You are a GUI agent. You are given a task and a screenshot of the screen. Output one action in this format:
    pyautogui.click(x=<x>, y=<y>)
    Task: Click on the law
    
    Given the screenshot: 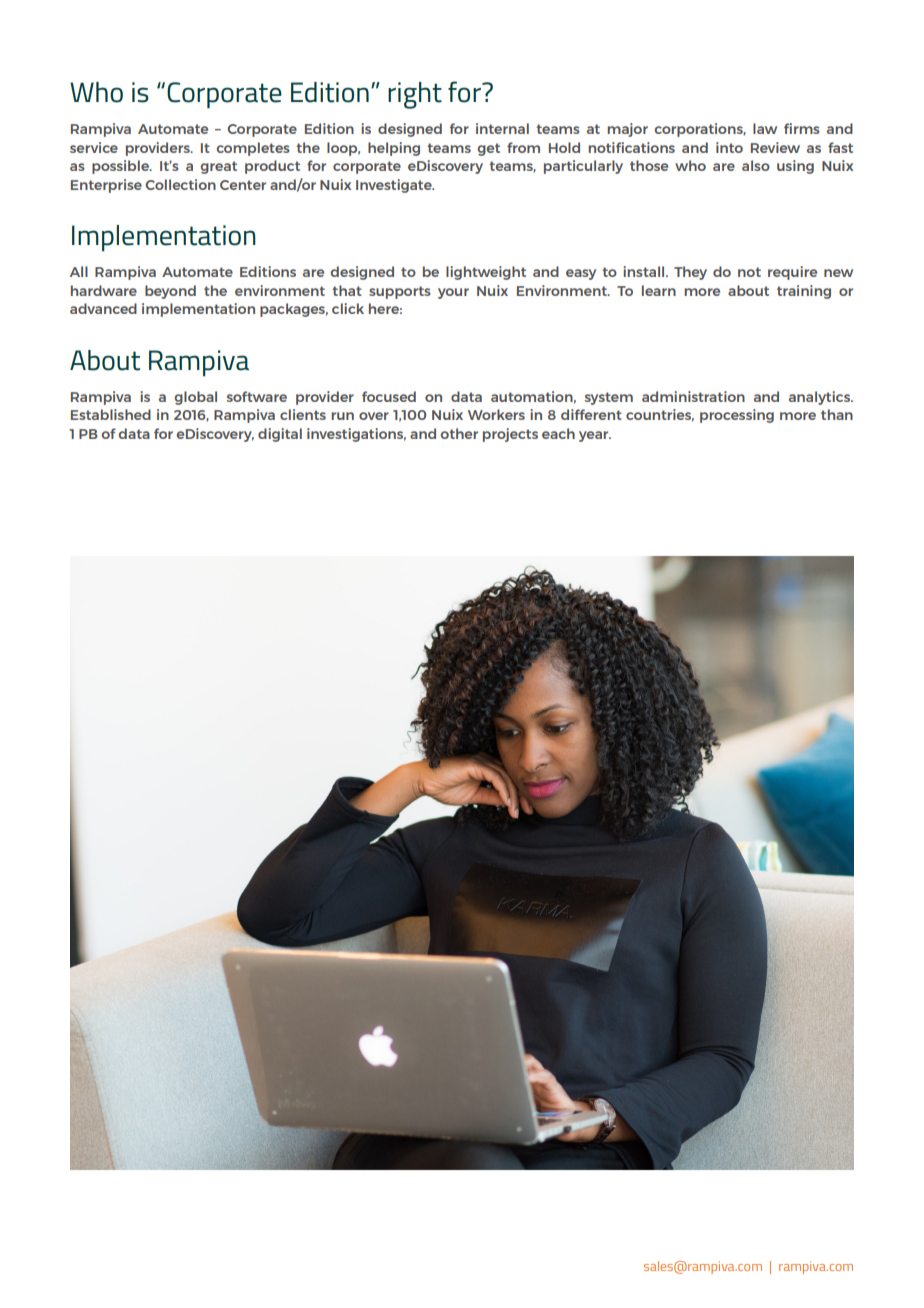 What is the action you would take?
    pyautogui.click(x=765, y=128)
